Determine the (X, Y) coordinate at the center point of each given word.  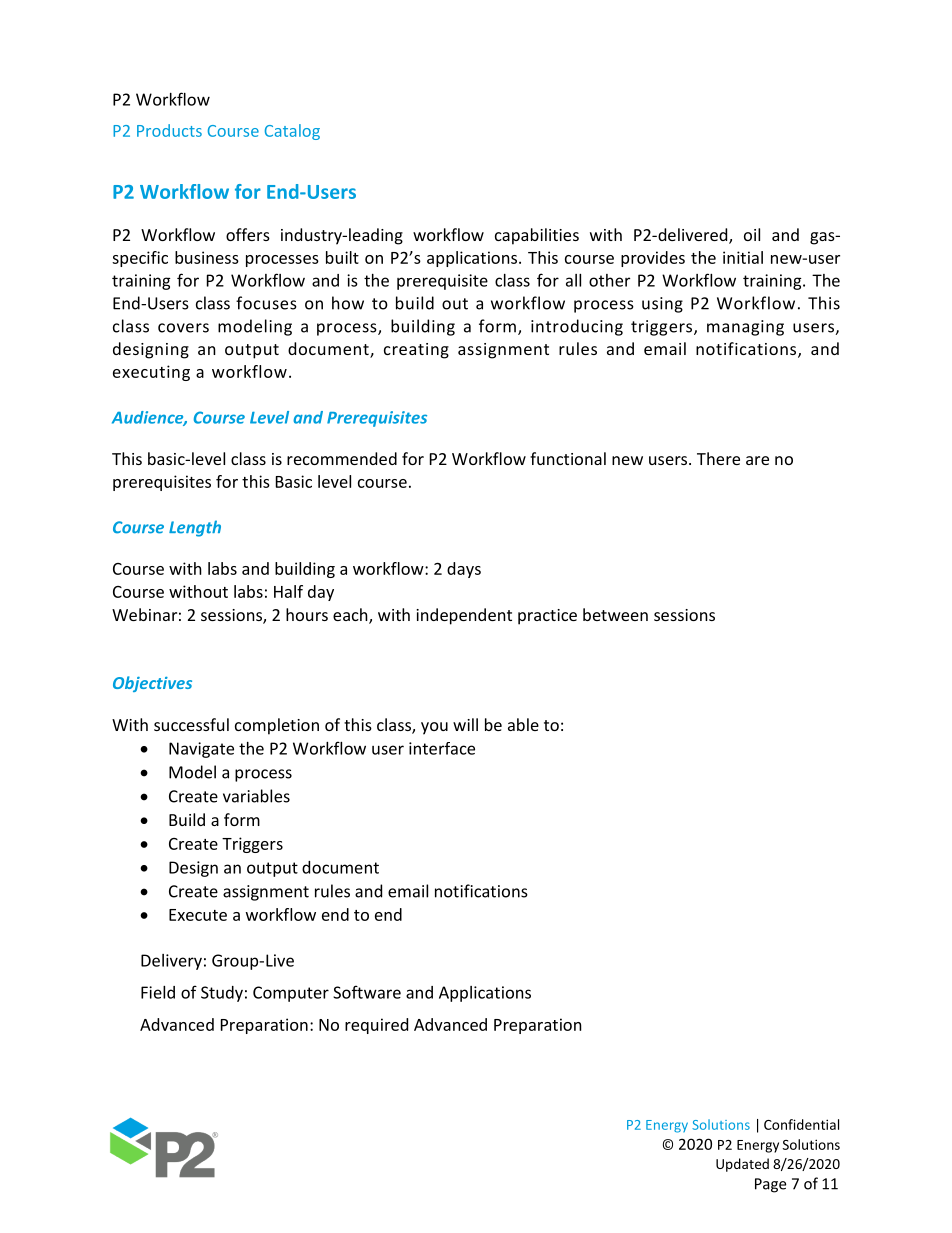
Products (169, 130)
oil (752, 234)
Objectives (152, 684)
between (615, 614)
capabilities (537, 236)
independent (464, 616)
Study (222, 994)
